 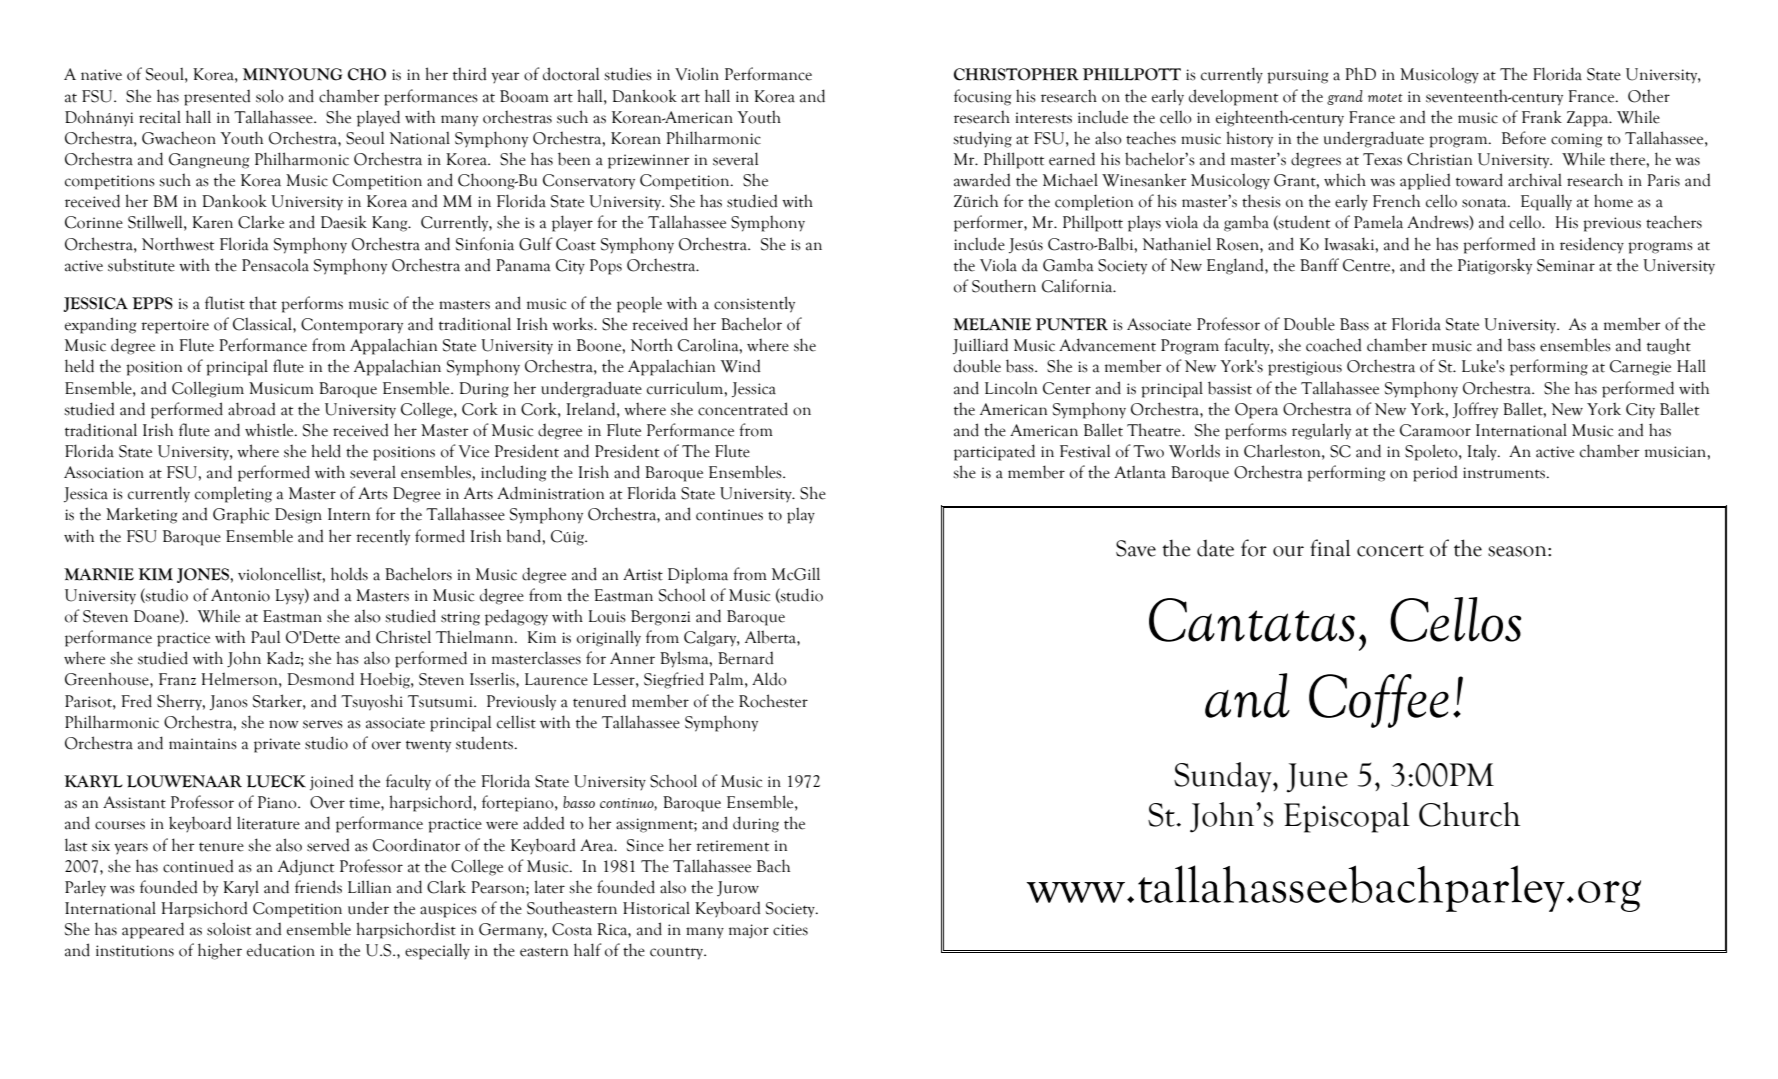 I want to click on Graphic, so click(x=241, y=515).
